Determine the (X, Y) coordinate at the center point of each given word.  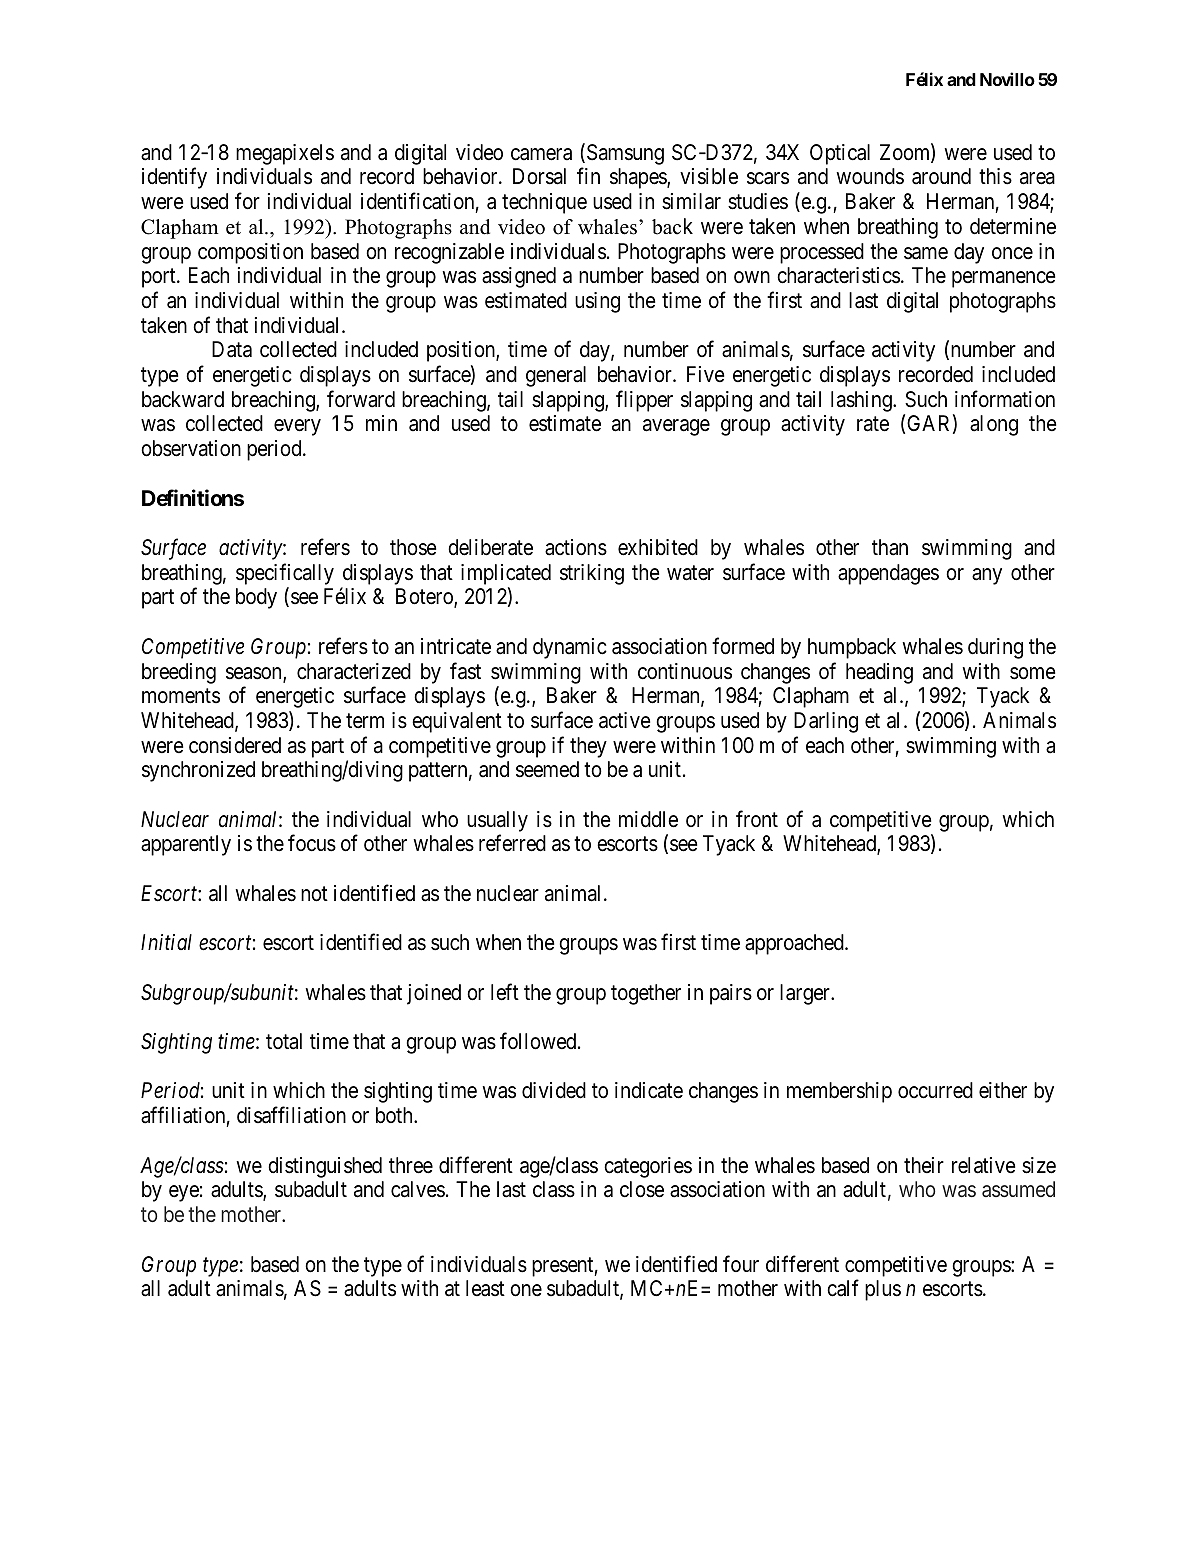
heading (879, 673)
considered (235, 745)
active (625, 720)
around (941, 176)
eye (184, 1194)
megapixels (285, 154)
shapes (639, 178)
